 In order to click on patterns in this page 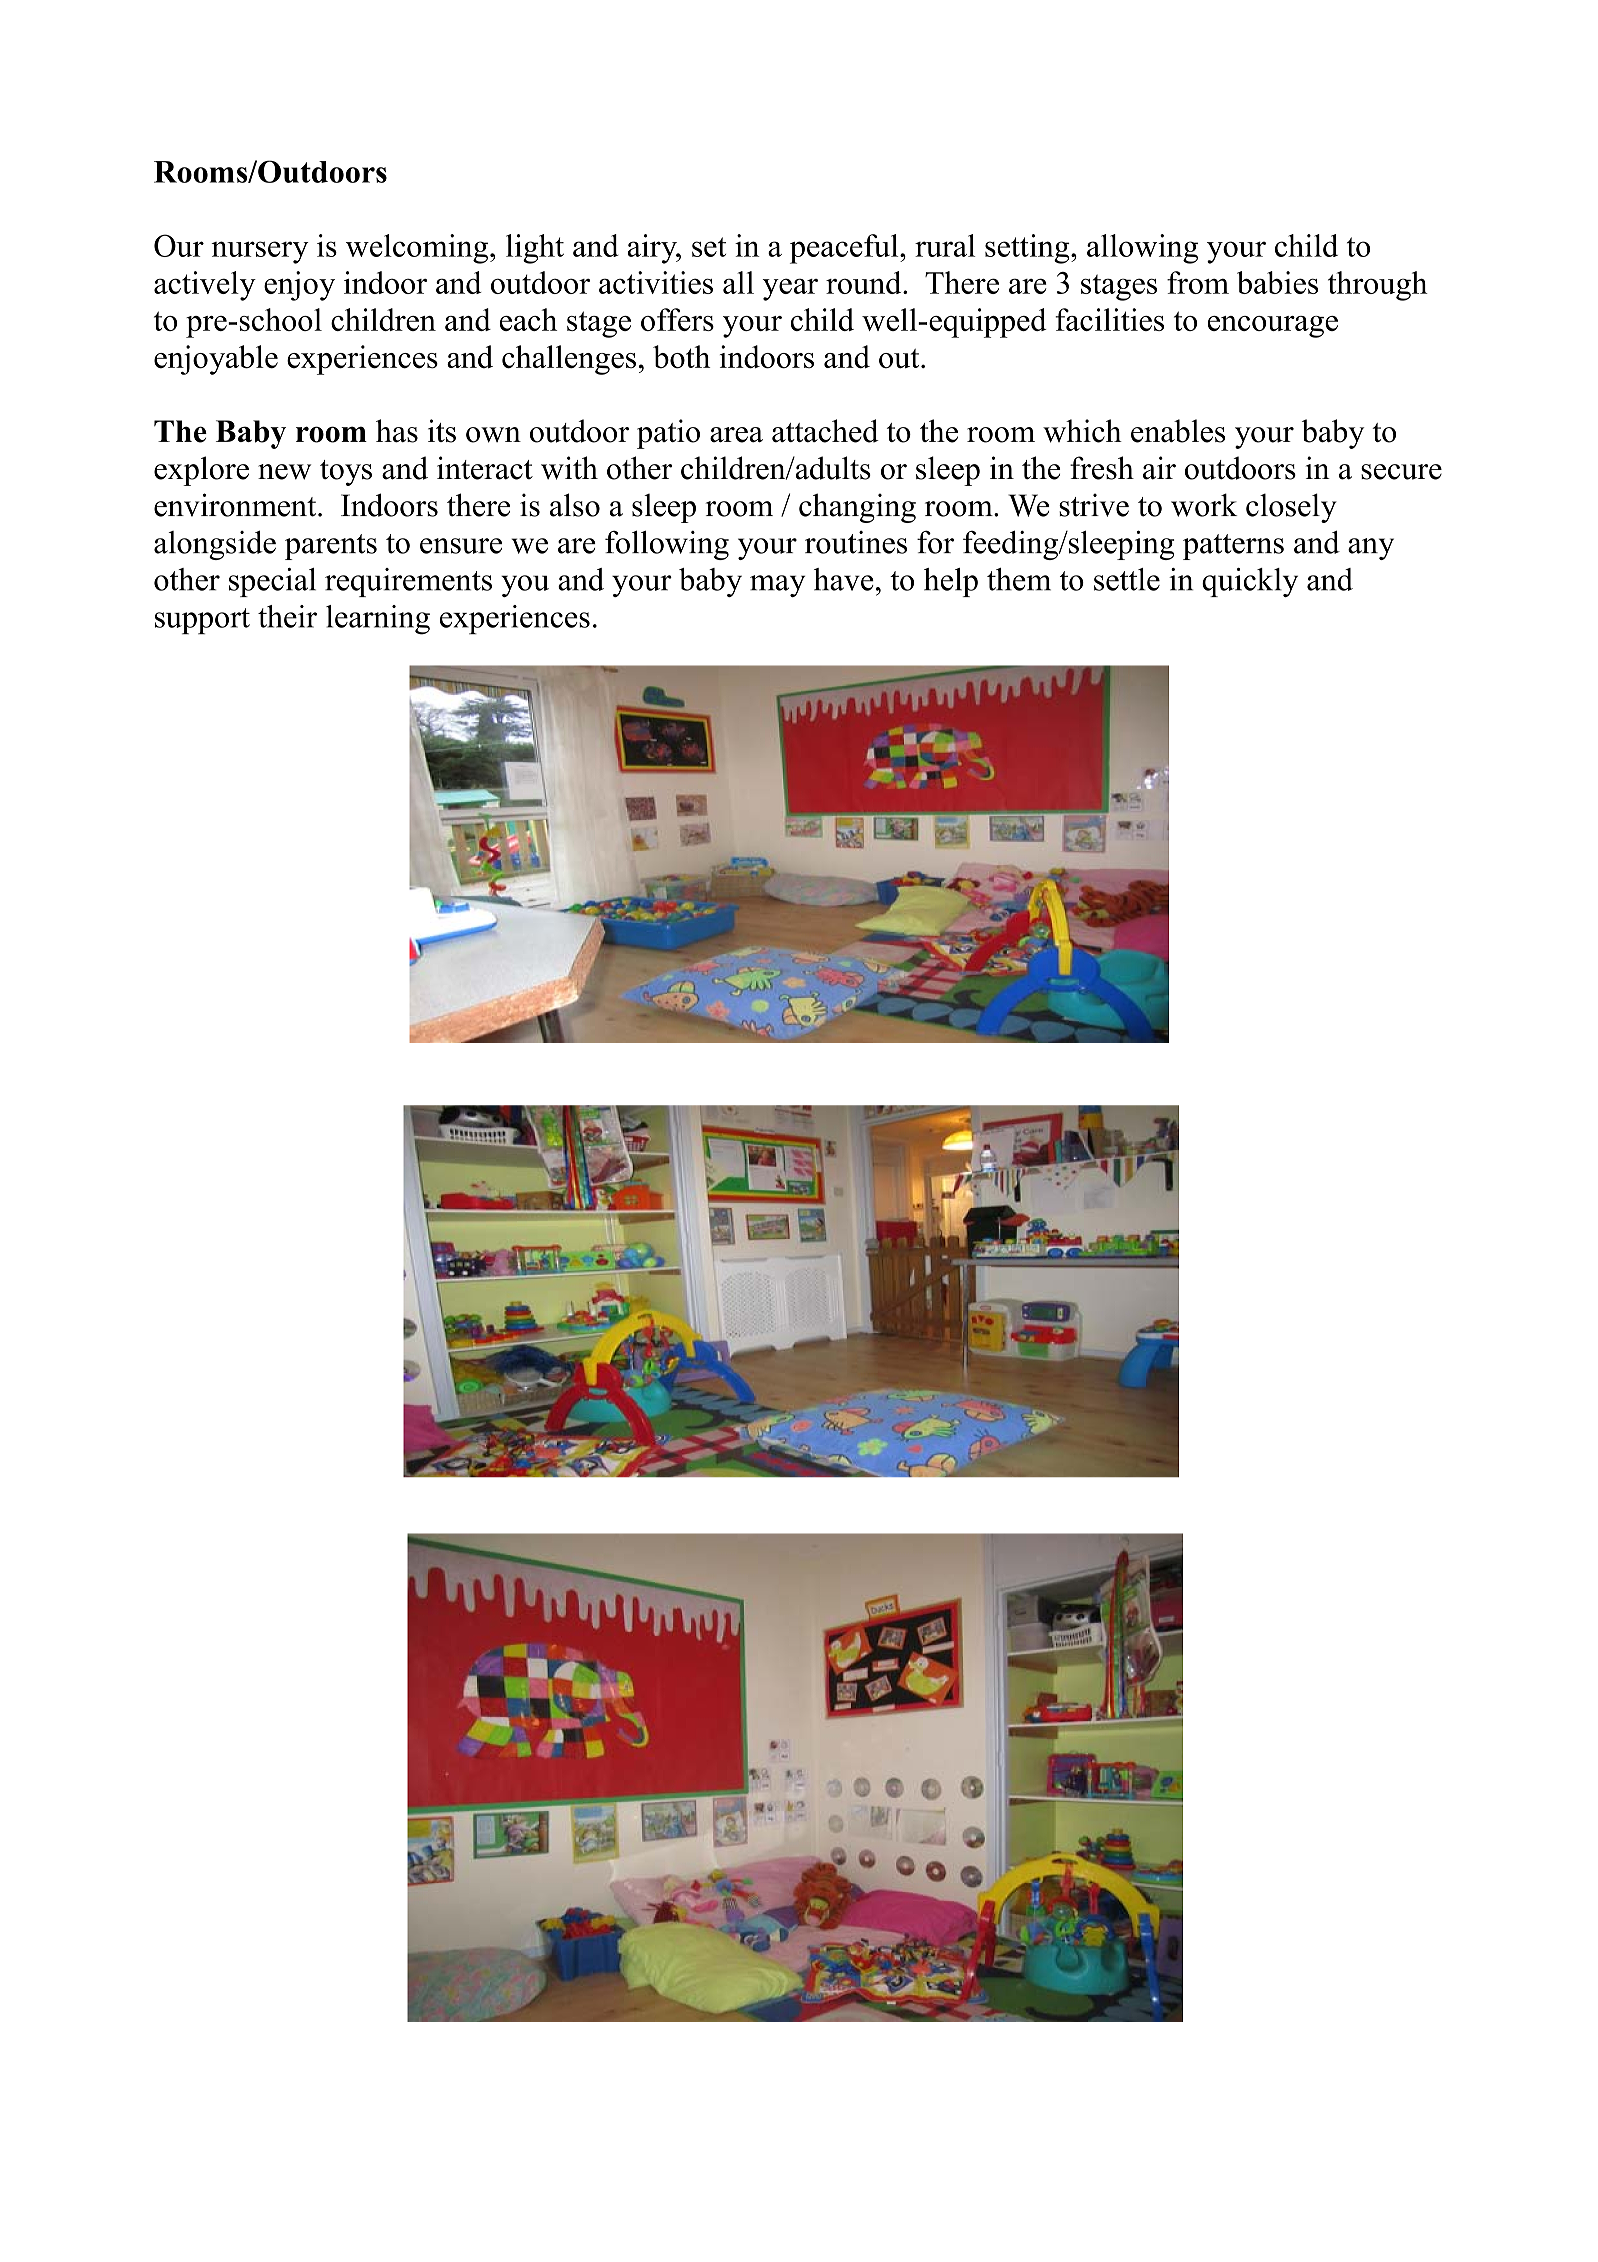, I will do `click(1233, 547)`.
